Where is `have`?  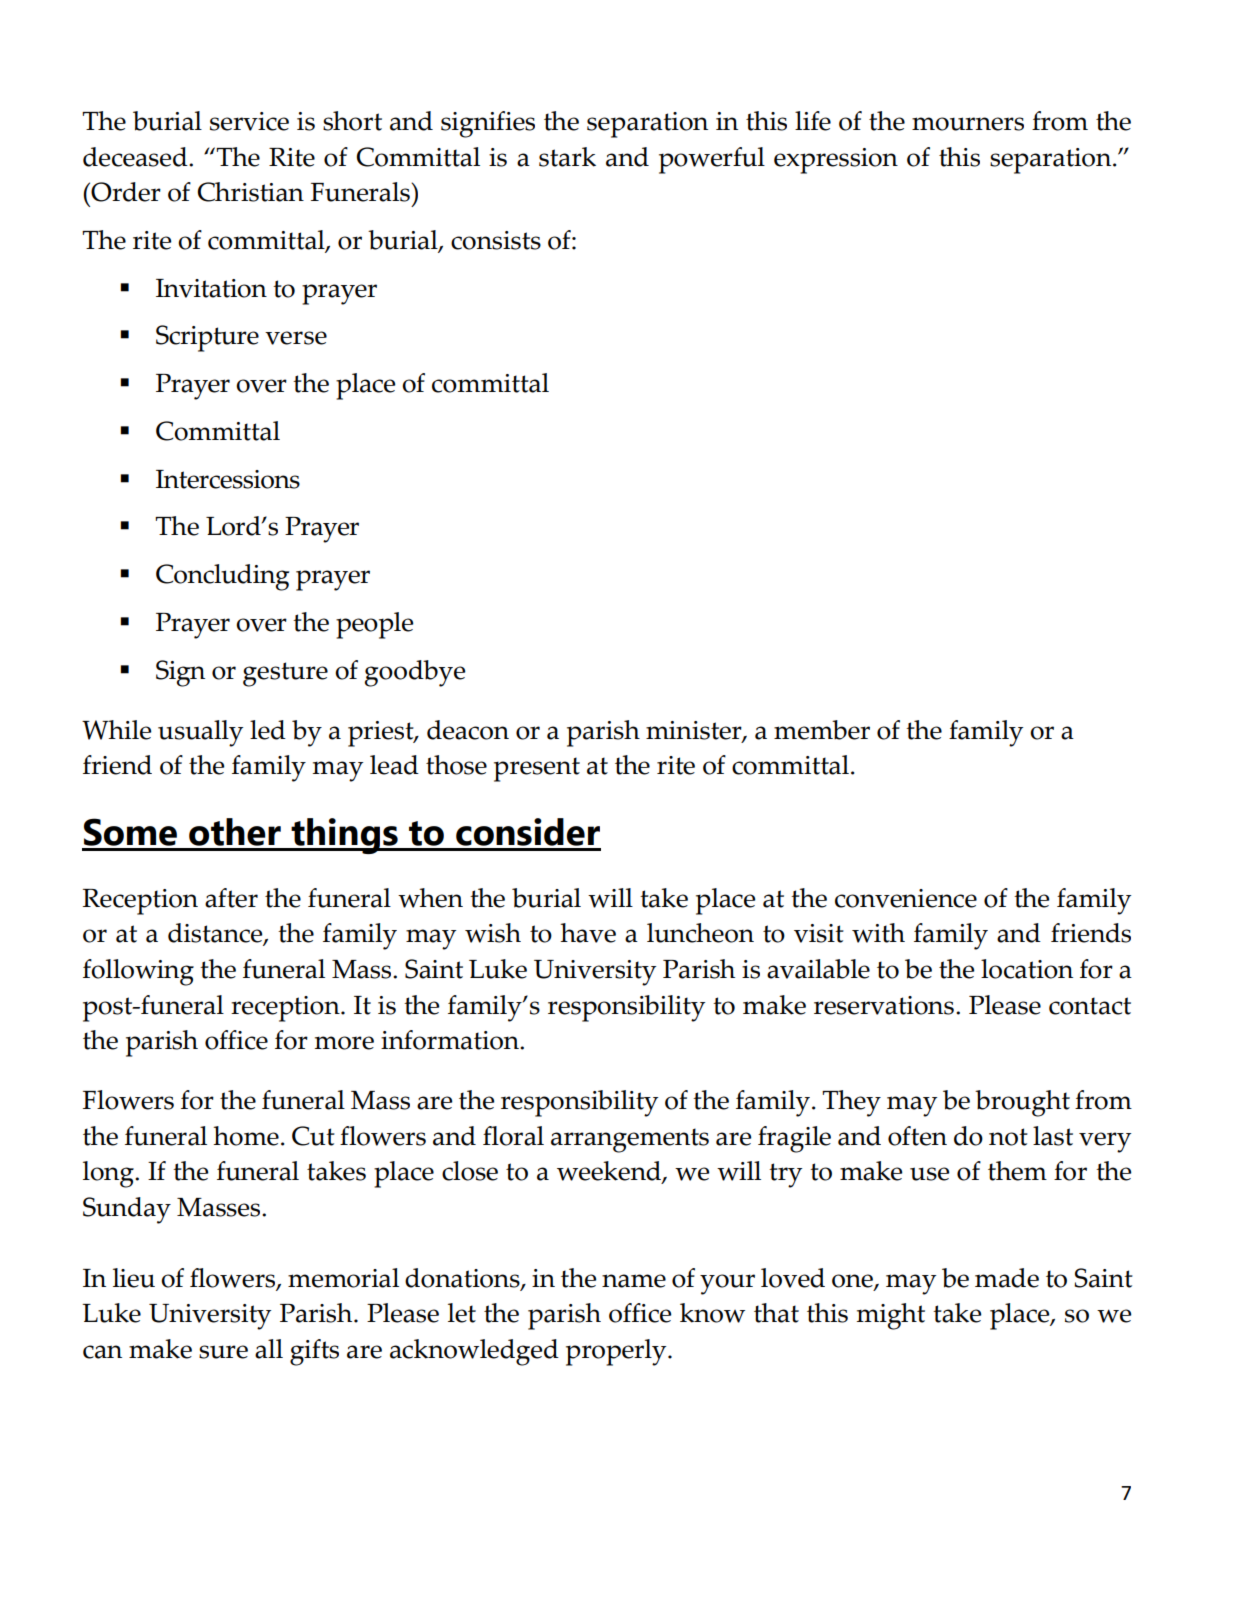 have is located at coordinates (588, 933).
